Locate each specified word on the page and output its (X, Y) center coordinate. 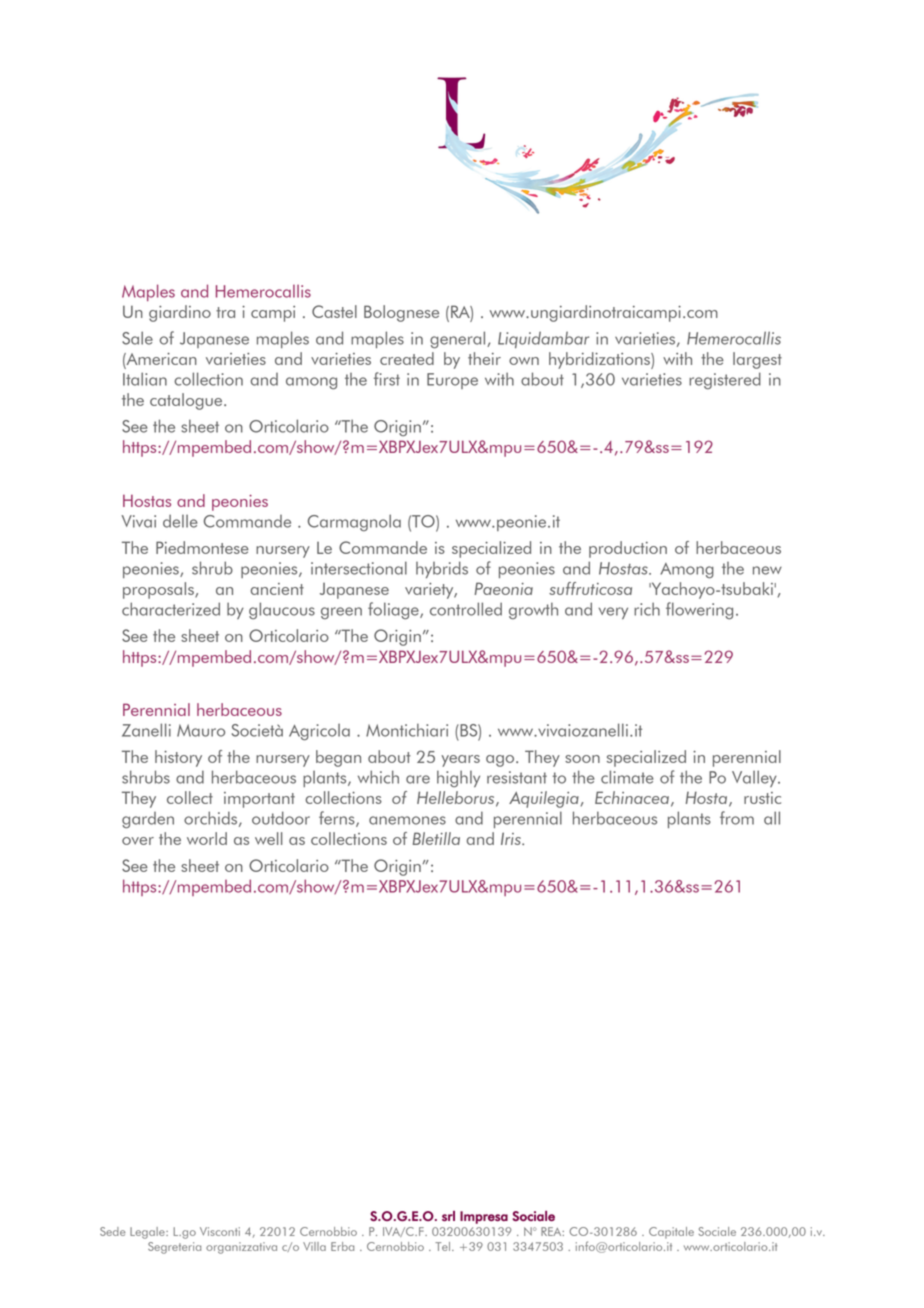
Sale (137, 338)
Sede (113, 1231)
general (459, 340)
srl (448, 1216)
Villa (314, 1246)
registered (725, 381)
